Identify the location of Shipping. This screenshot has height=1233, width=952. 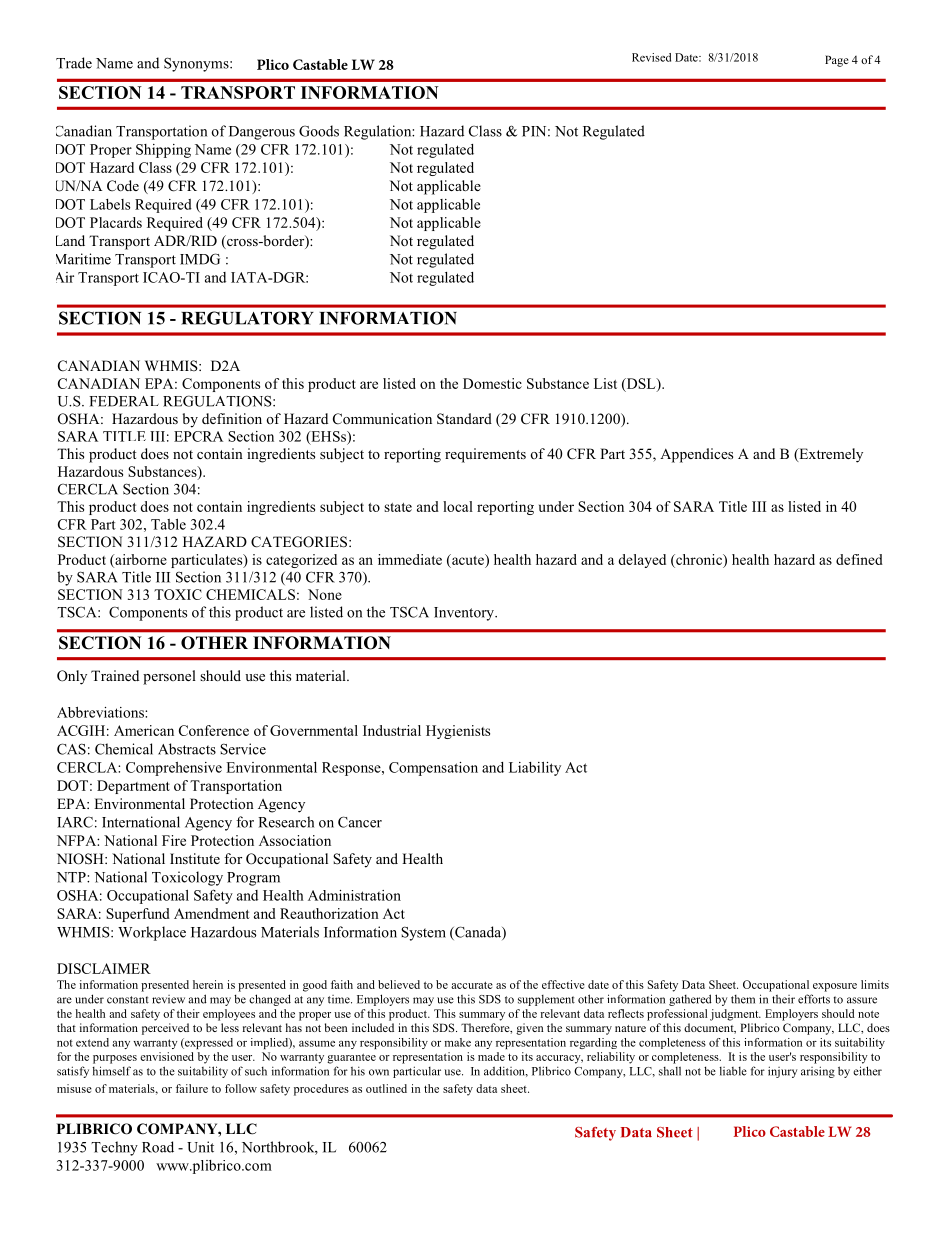
(163, 151).
